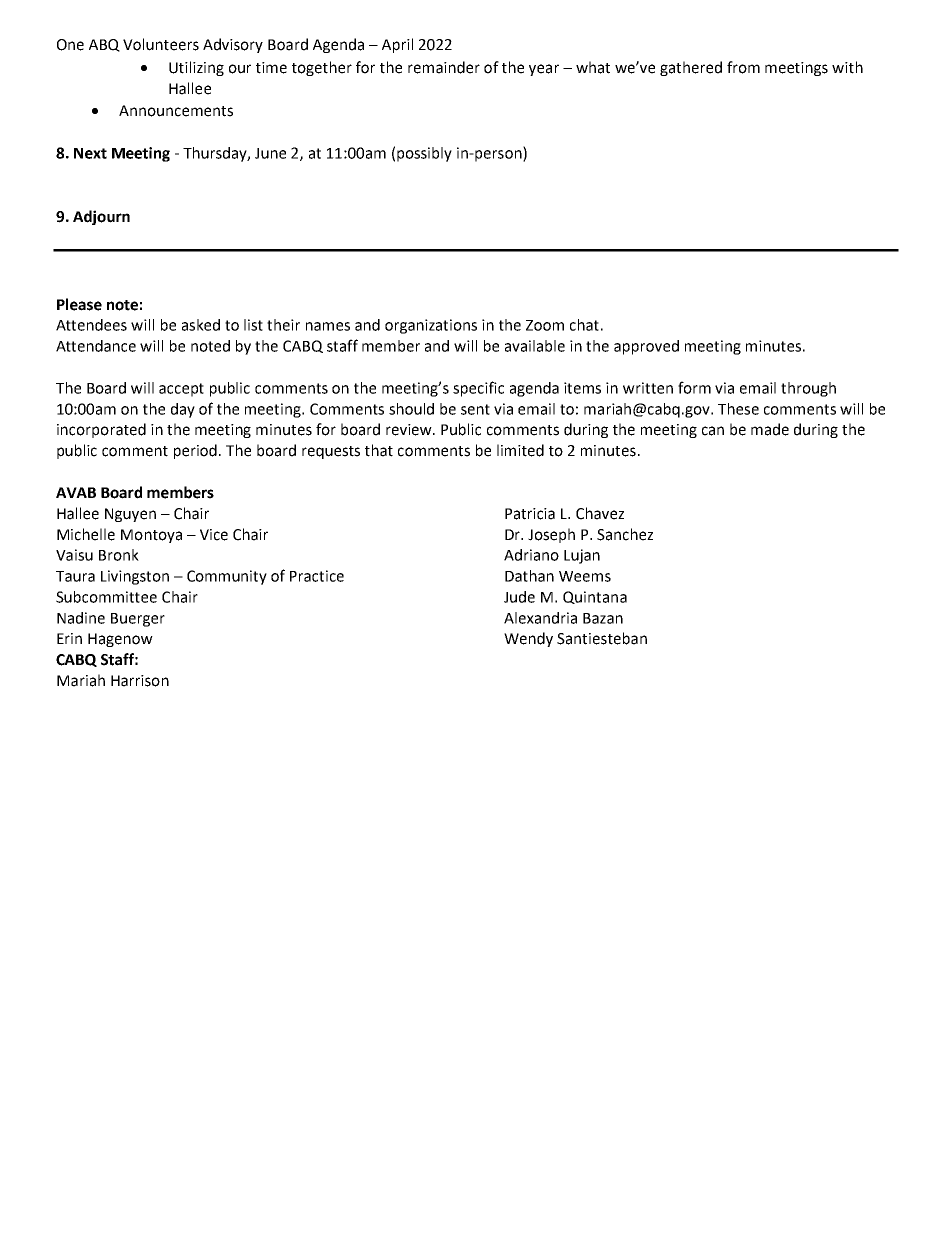 The width and height of the screenshot is (952, 1233). I want to click on from, so click(743, 67).
